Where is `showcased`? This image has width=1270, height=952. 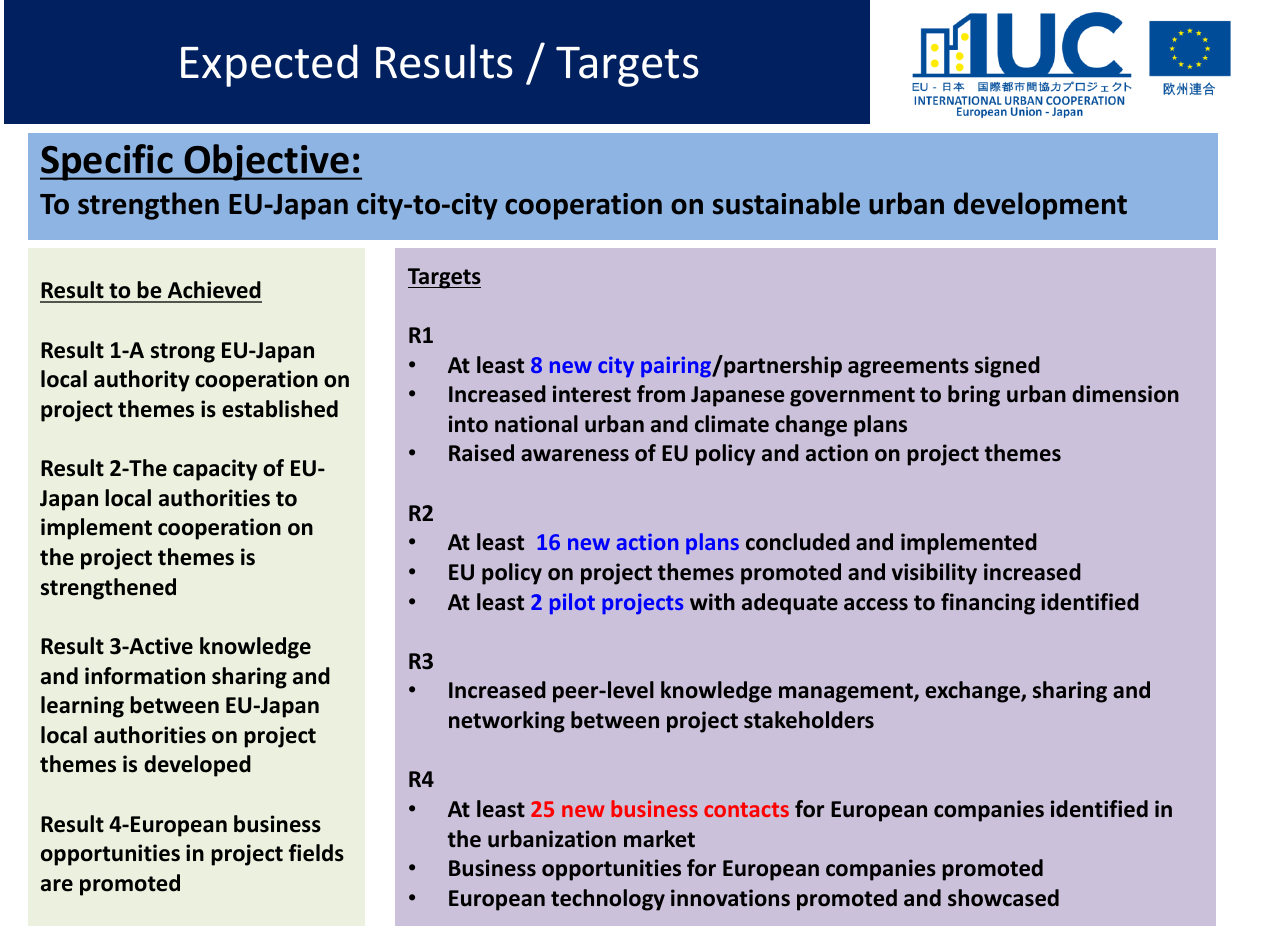 showcased is located at coordinates (1003, 898).
